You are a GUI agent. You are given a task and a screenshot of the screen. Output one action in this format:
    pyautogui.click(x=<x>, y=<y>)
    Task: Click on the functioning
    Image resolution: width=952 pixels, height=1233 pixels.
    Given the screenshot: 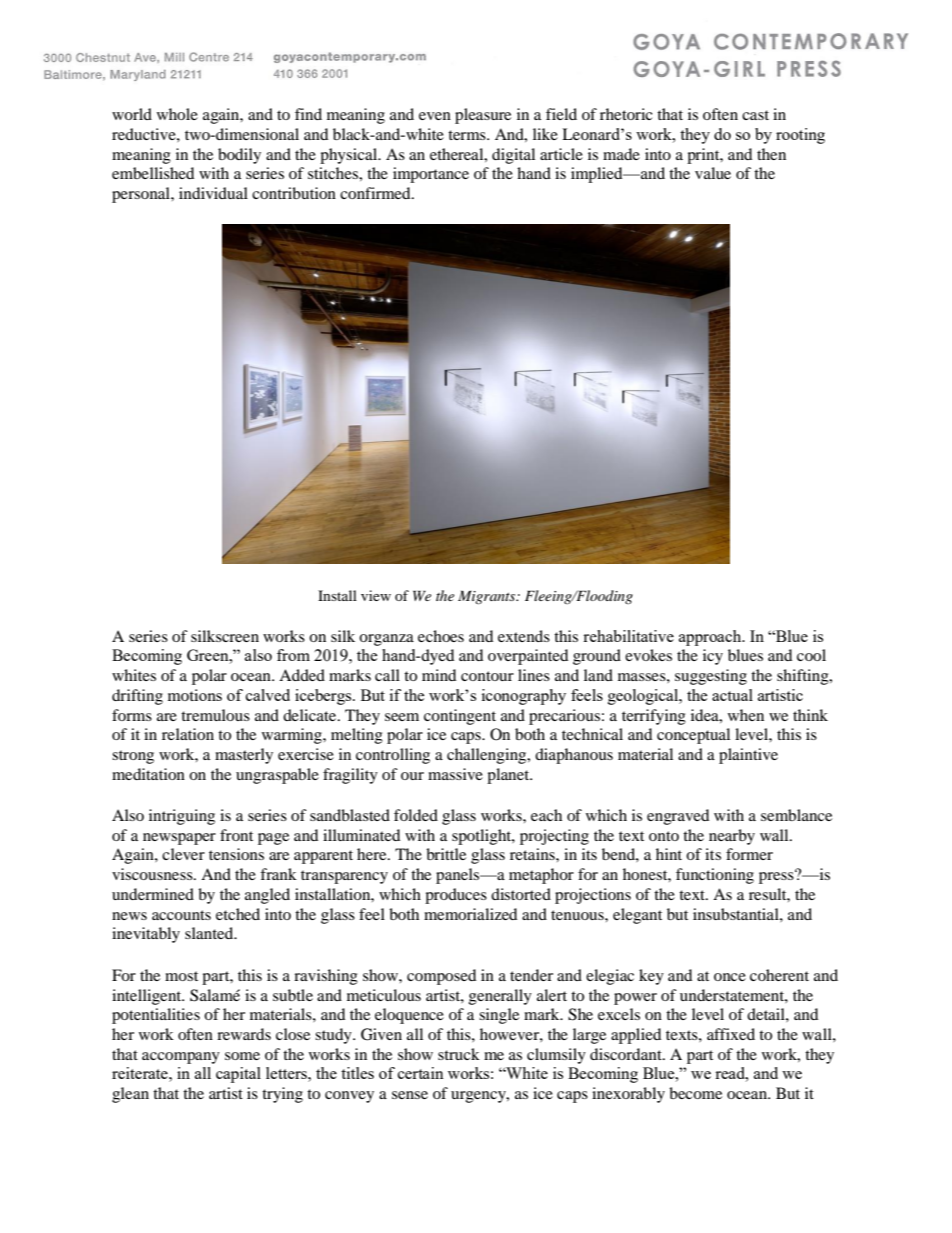 What is the action you would take?
    pyautogui.click(x=715, y=876)
